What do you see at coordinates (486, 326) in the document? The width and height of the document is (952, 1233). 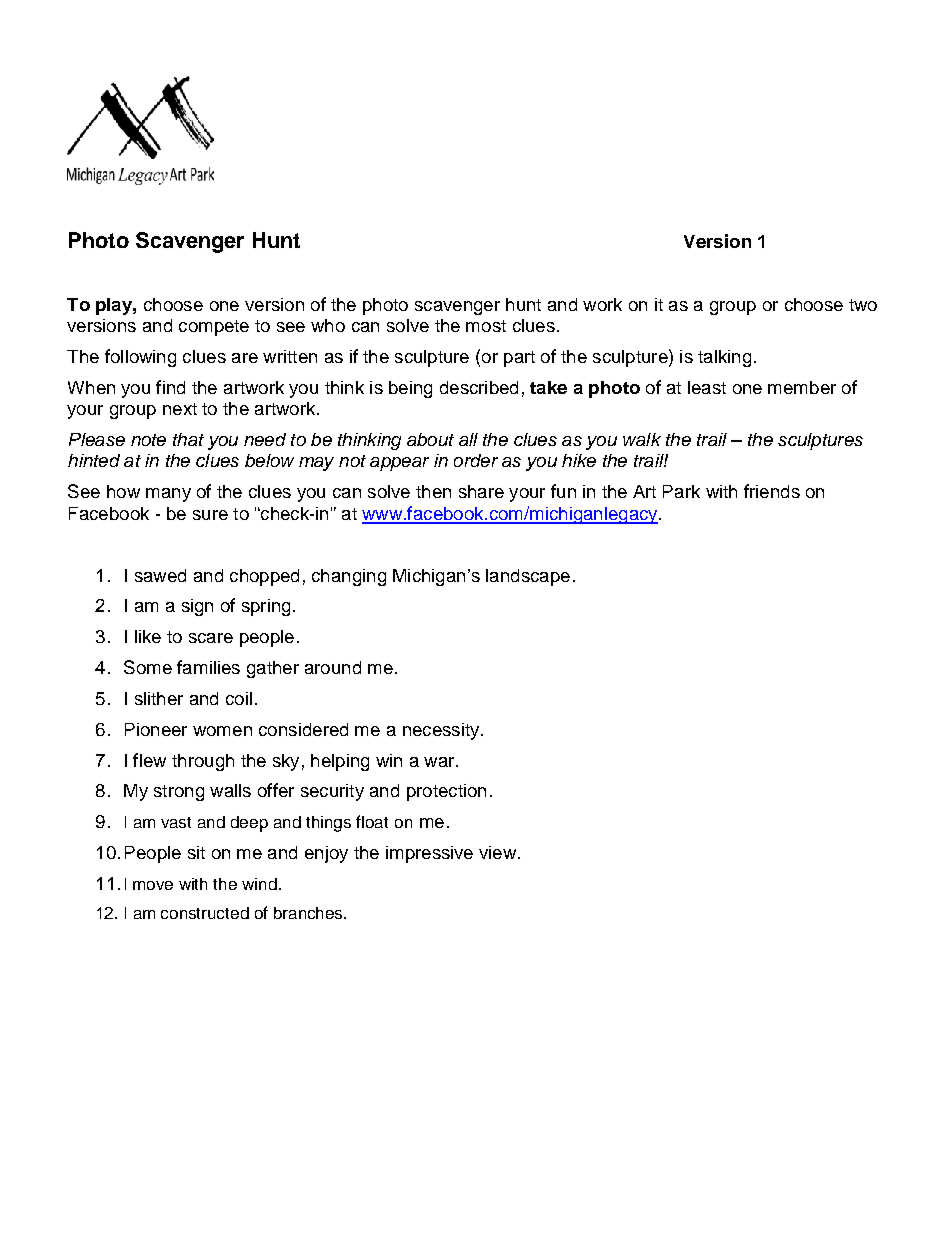 I see `most` at bounding box center [486, 326].
